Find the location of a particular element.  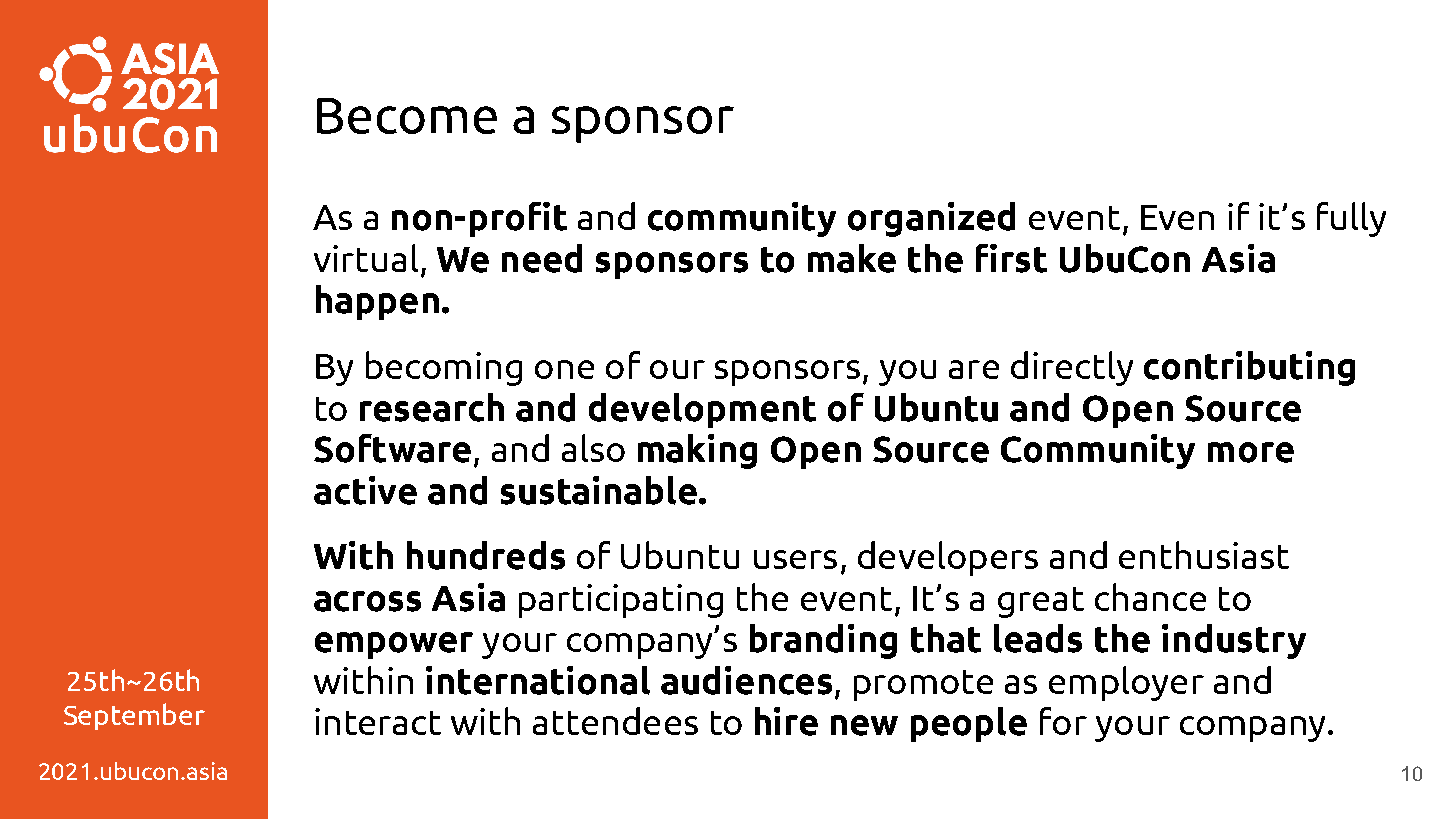

hire is located at coordinates (786, 721).
